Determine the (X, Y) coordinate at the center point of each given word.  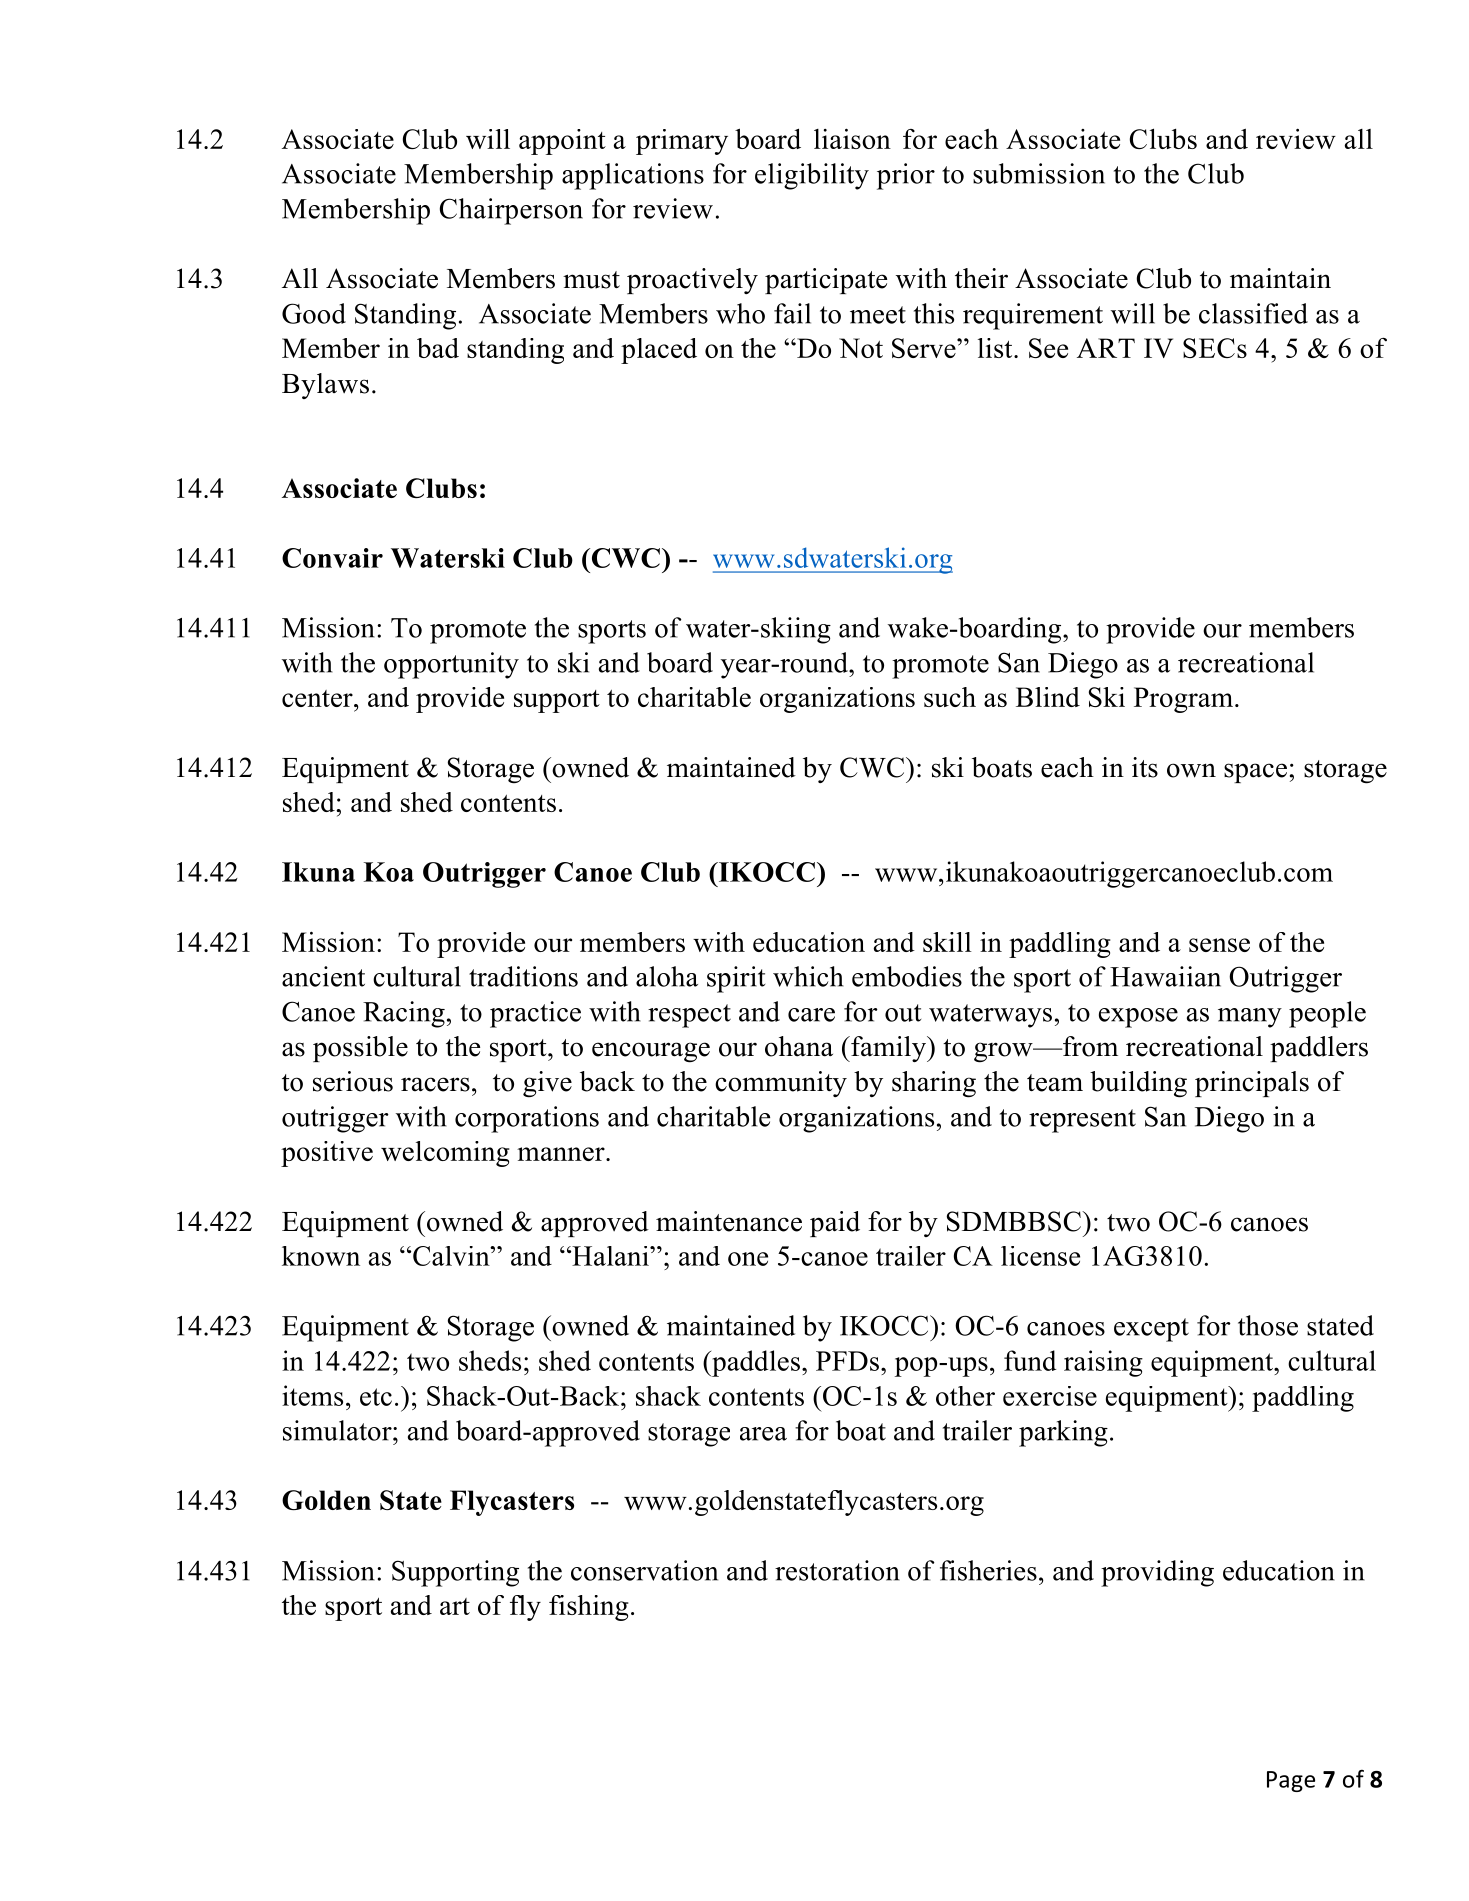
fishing (589, 1608)
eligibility (812, 176)
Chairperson (511, 211)
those (1268, 1325)
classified (1253, 313)
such (950, 697)
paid (835, 1224)
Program (1183, 700)
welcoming (445, 1154)
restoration (837, 1570)
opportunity (451, 665)
